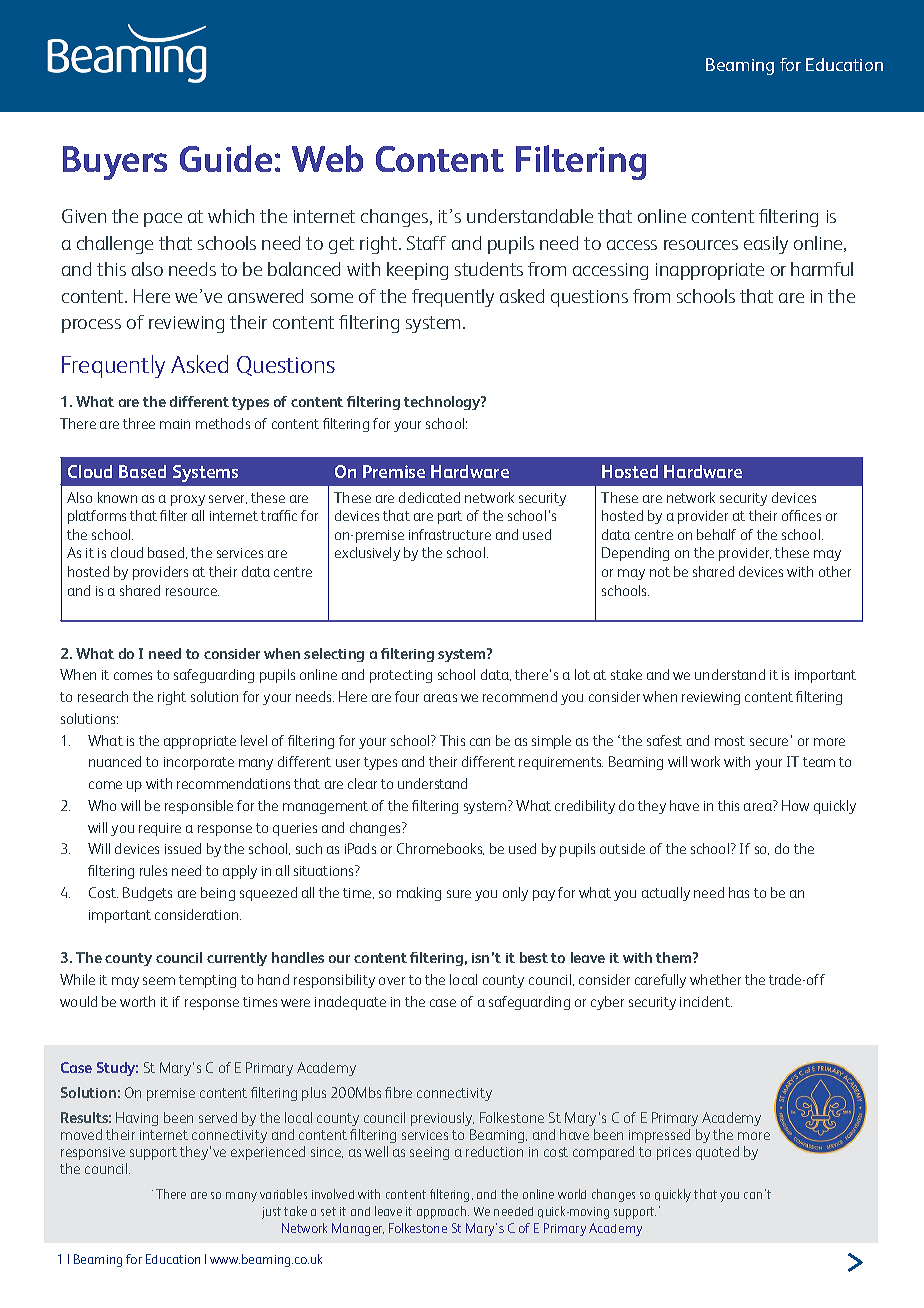 The width and height of the screenshot is (924, 1308). What do you see at coordinates (717, 1153) in the screenshot?
I see `quoted` at bounding box center [717, 1153].
